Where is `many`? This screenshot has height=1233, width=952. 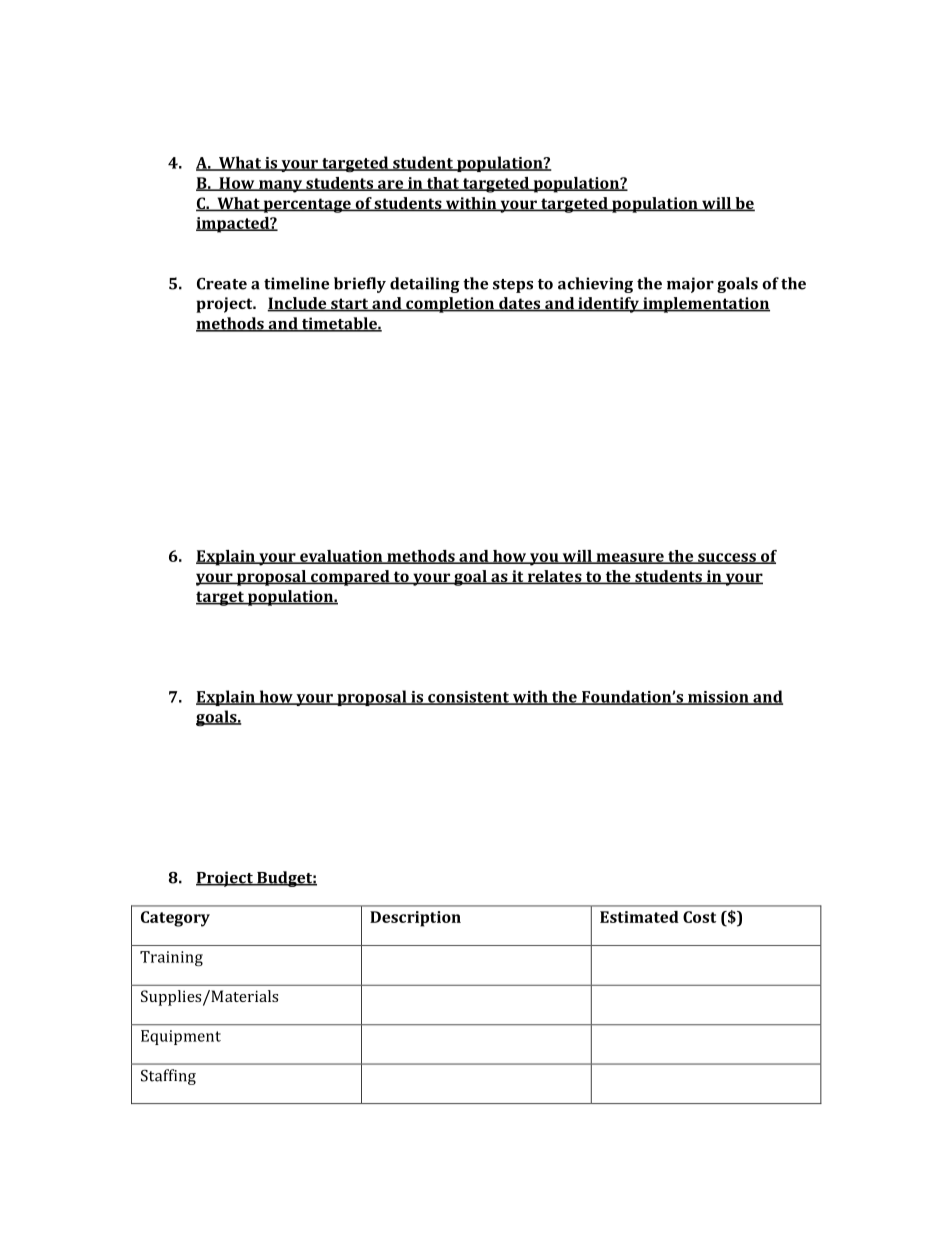
many is located at coordinates (281, 186).
